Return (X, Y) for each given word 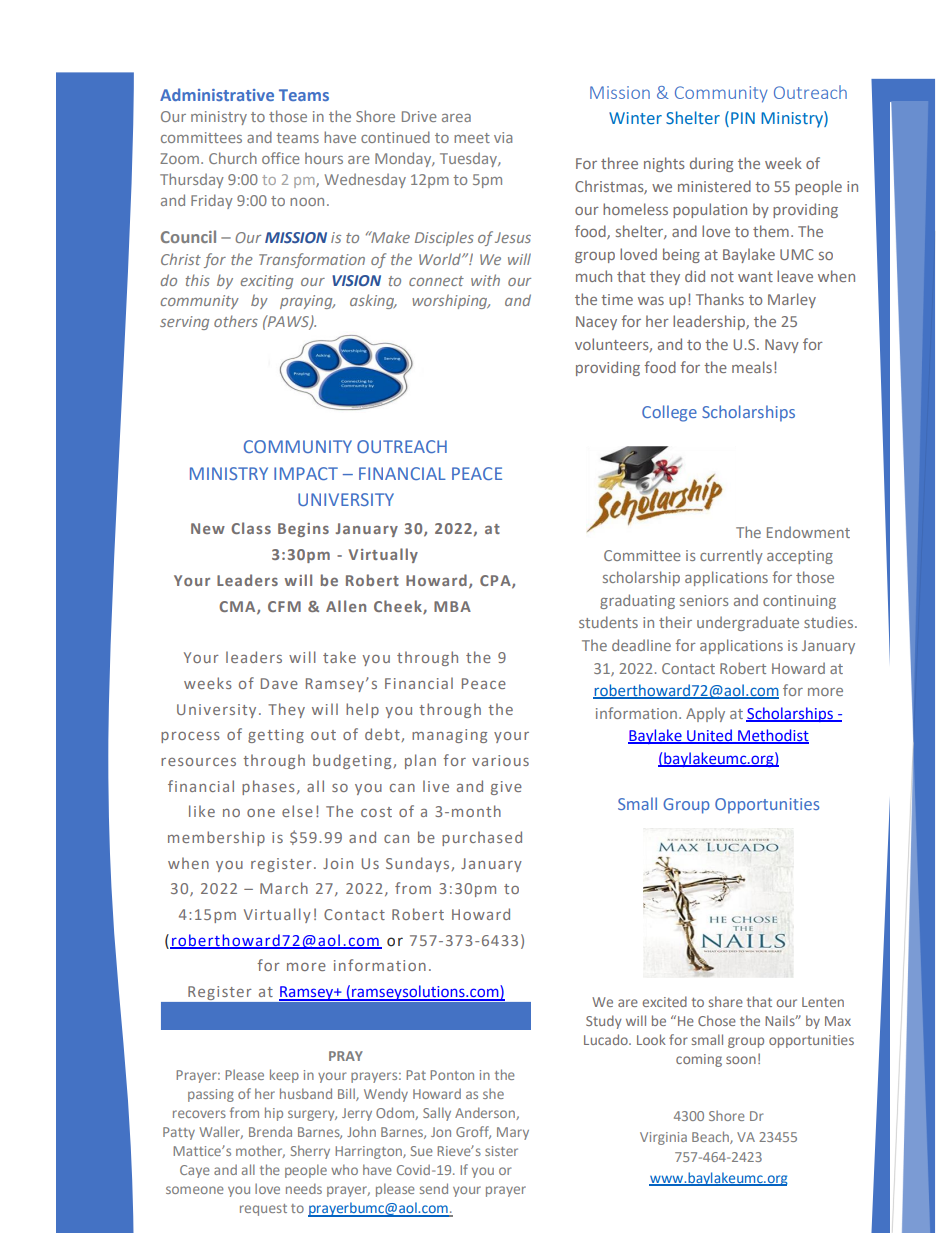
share (726, 1001)
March (284, 888)
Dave (279, 683)
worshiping (451, 301)
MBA (452, 606)
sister (501, 1151)
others (236, 321)
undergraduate (748, 623)
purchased (482, 838)
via (503, 137)
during (711, 164)
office (281, 158)
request (263, 1210)
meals (752, 367)
